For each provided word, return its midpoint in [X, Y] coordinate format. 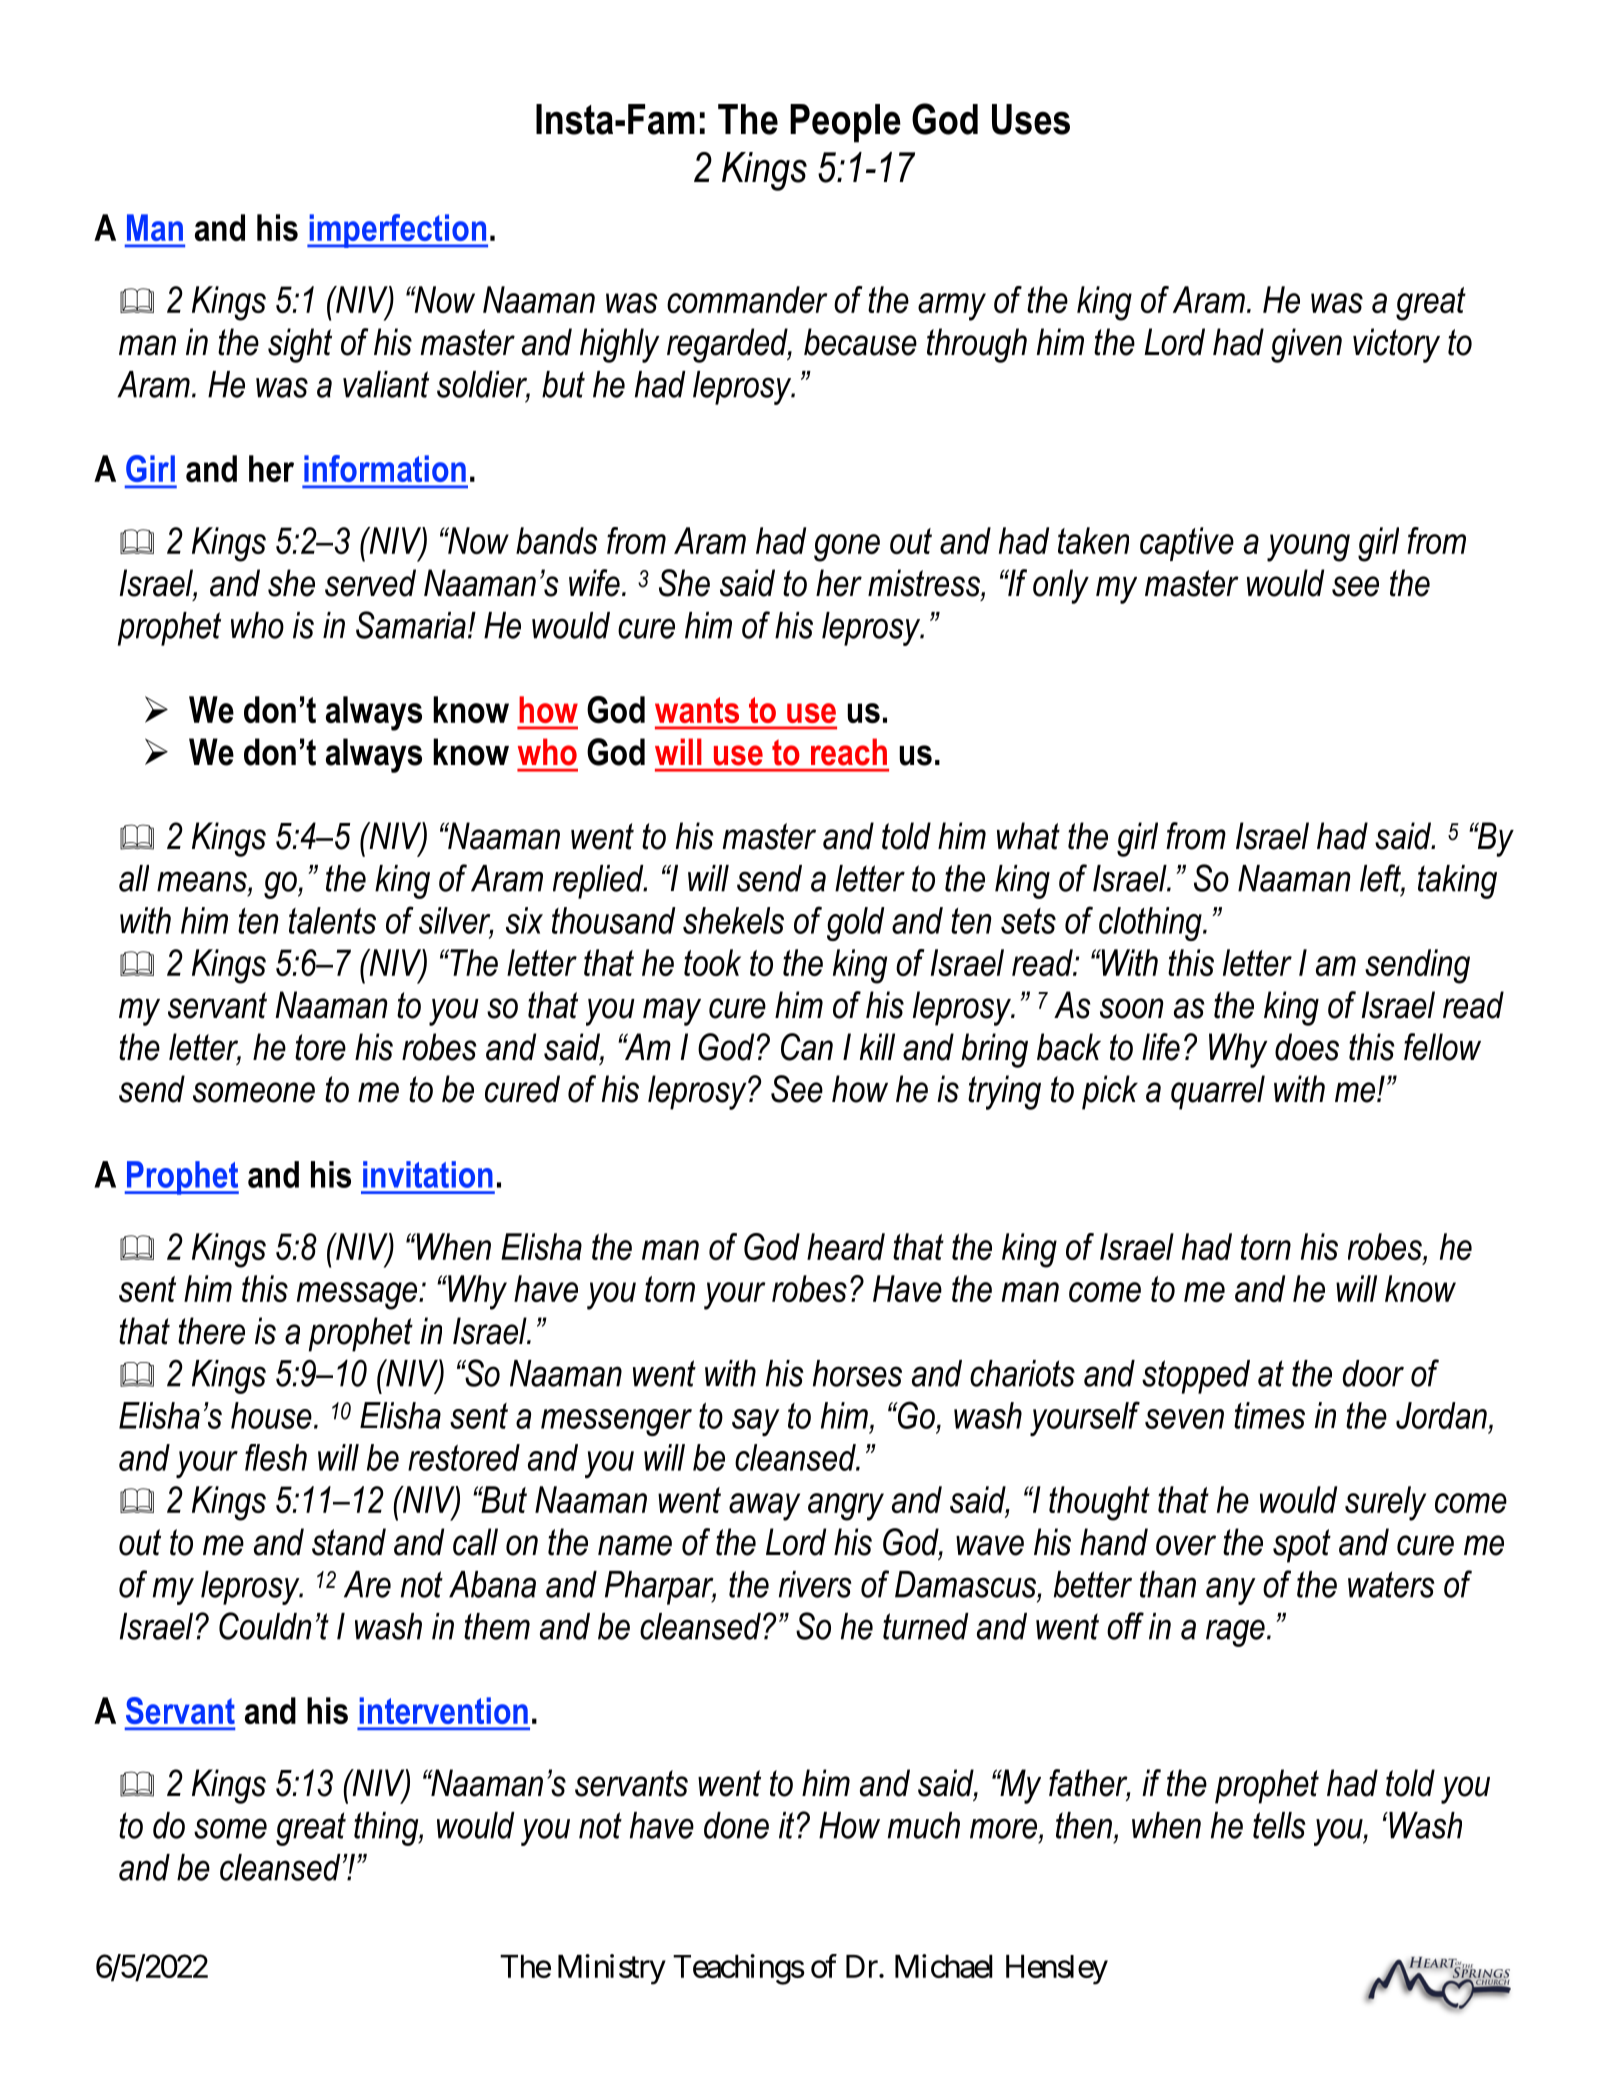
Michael [944, 1966]
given [1306, 345]
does [1307, 1047]
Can [807, 1047]
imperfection [397, 231]
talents [332, 920]
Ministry [612, 1969]
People [845, 123]
